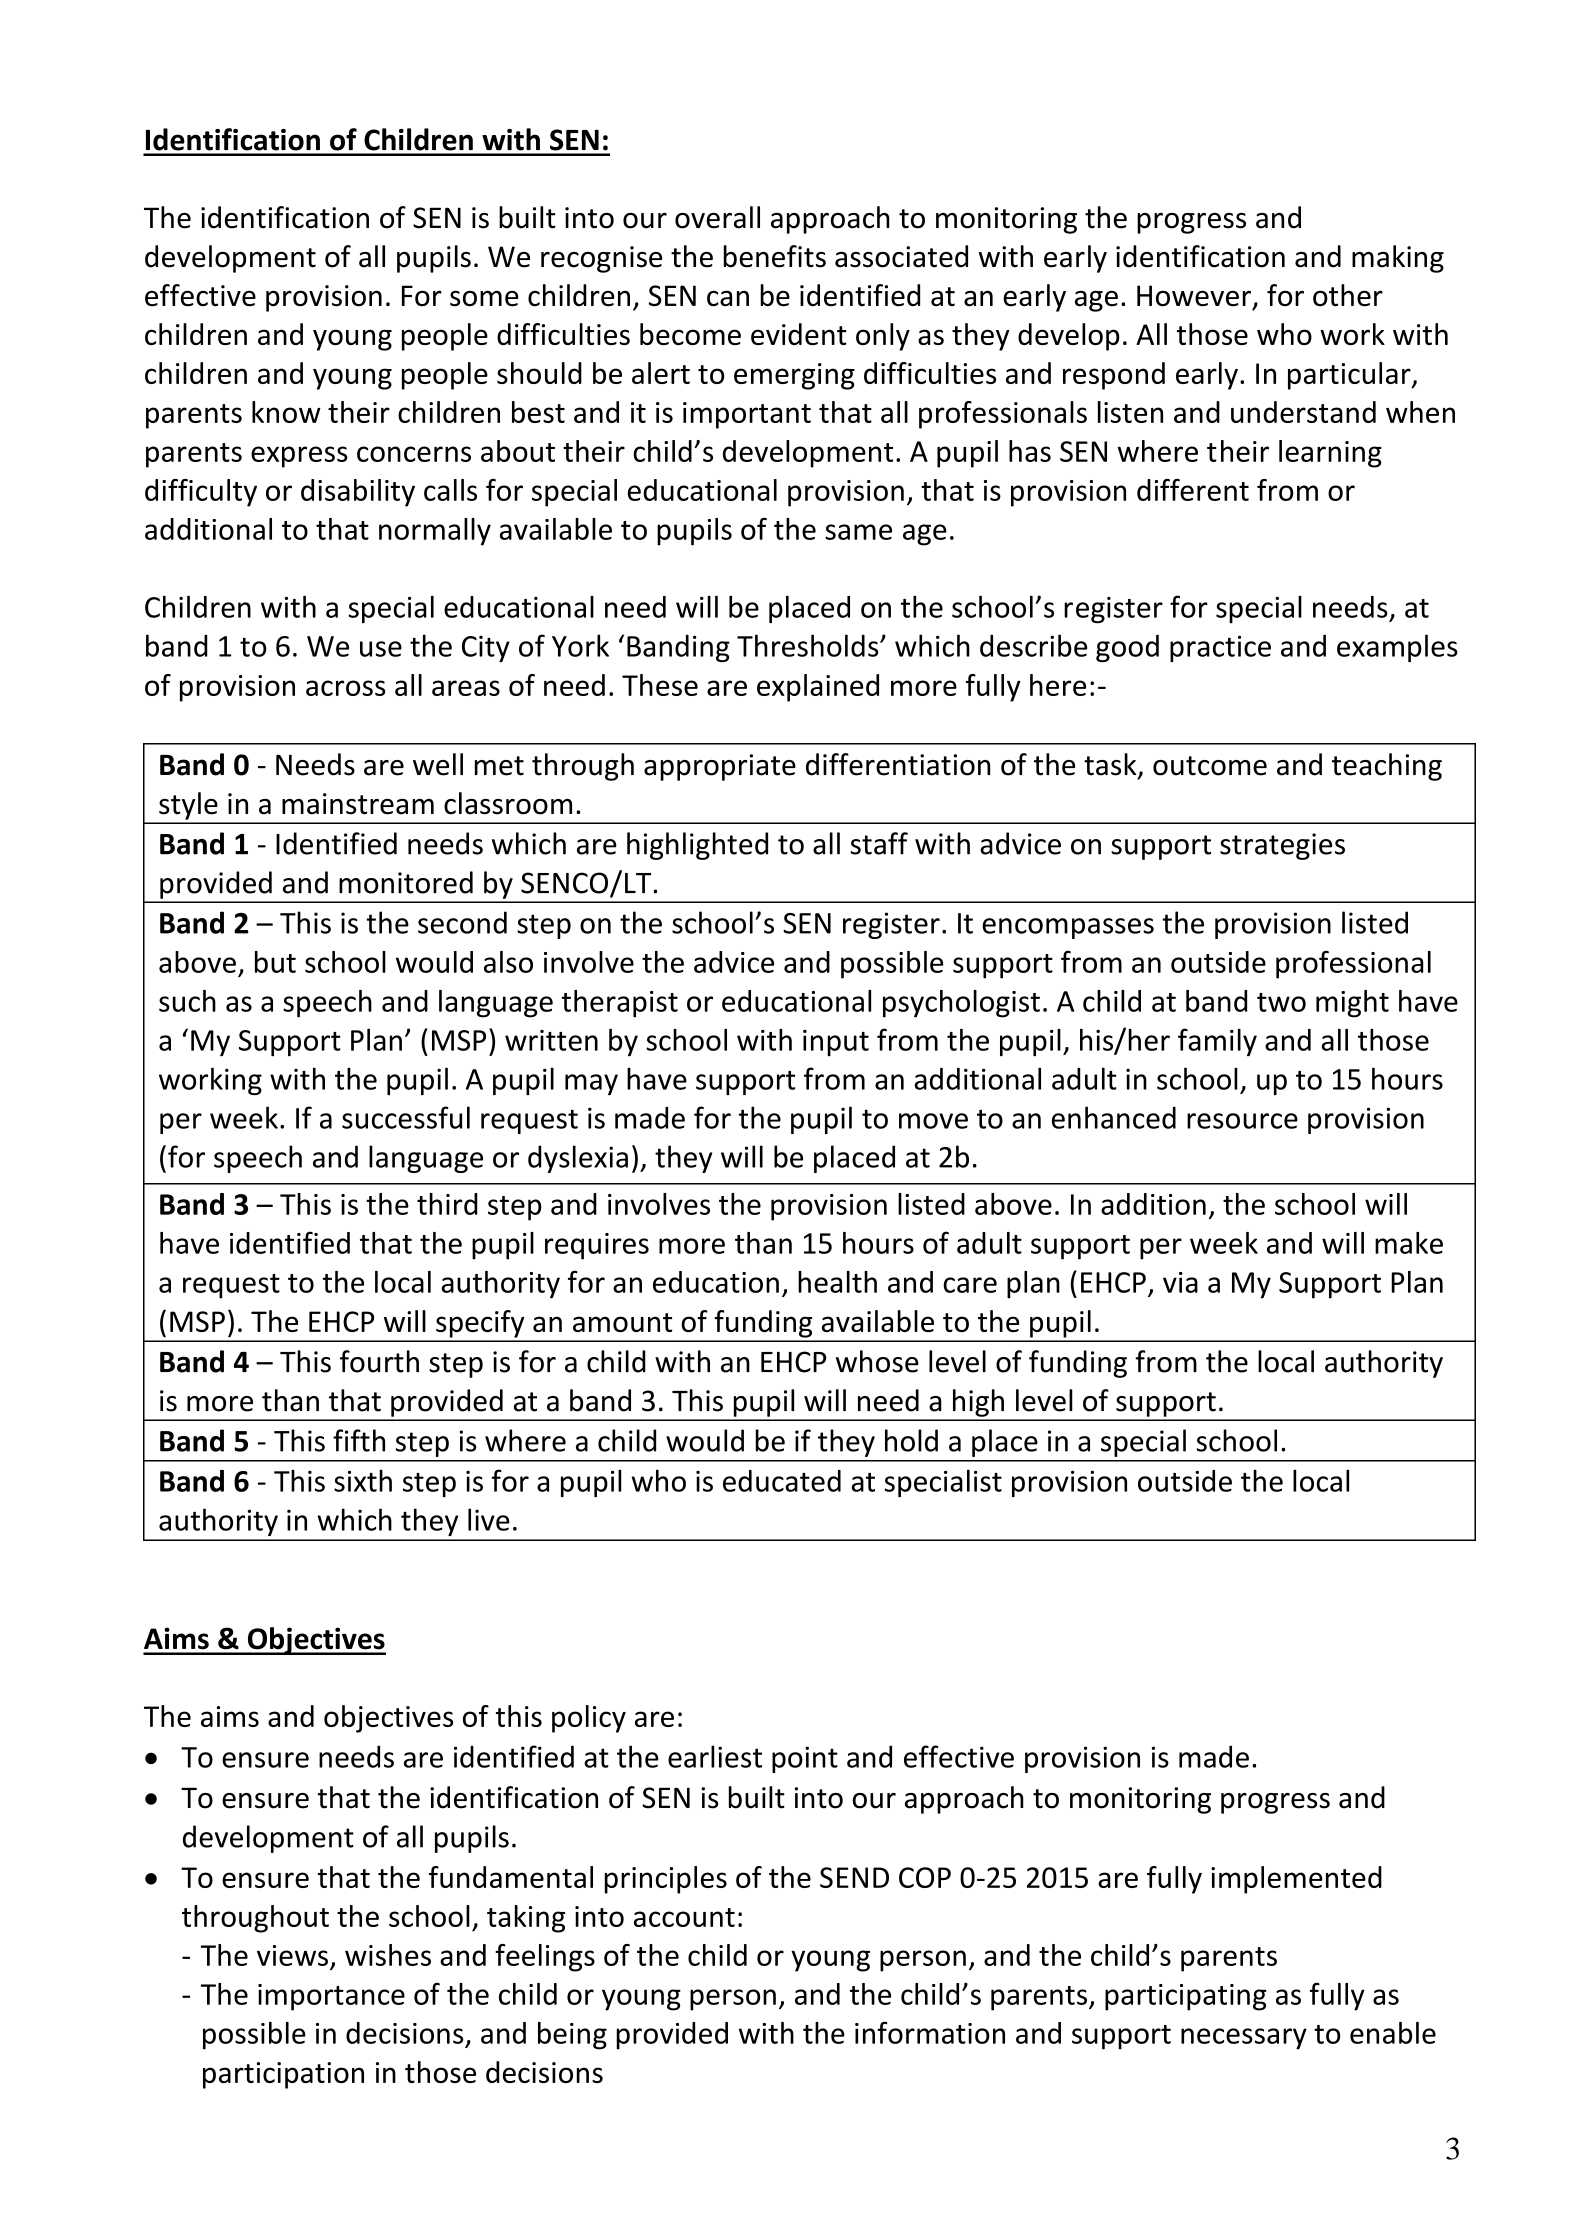  I want to click on across, so click(346, 688).
